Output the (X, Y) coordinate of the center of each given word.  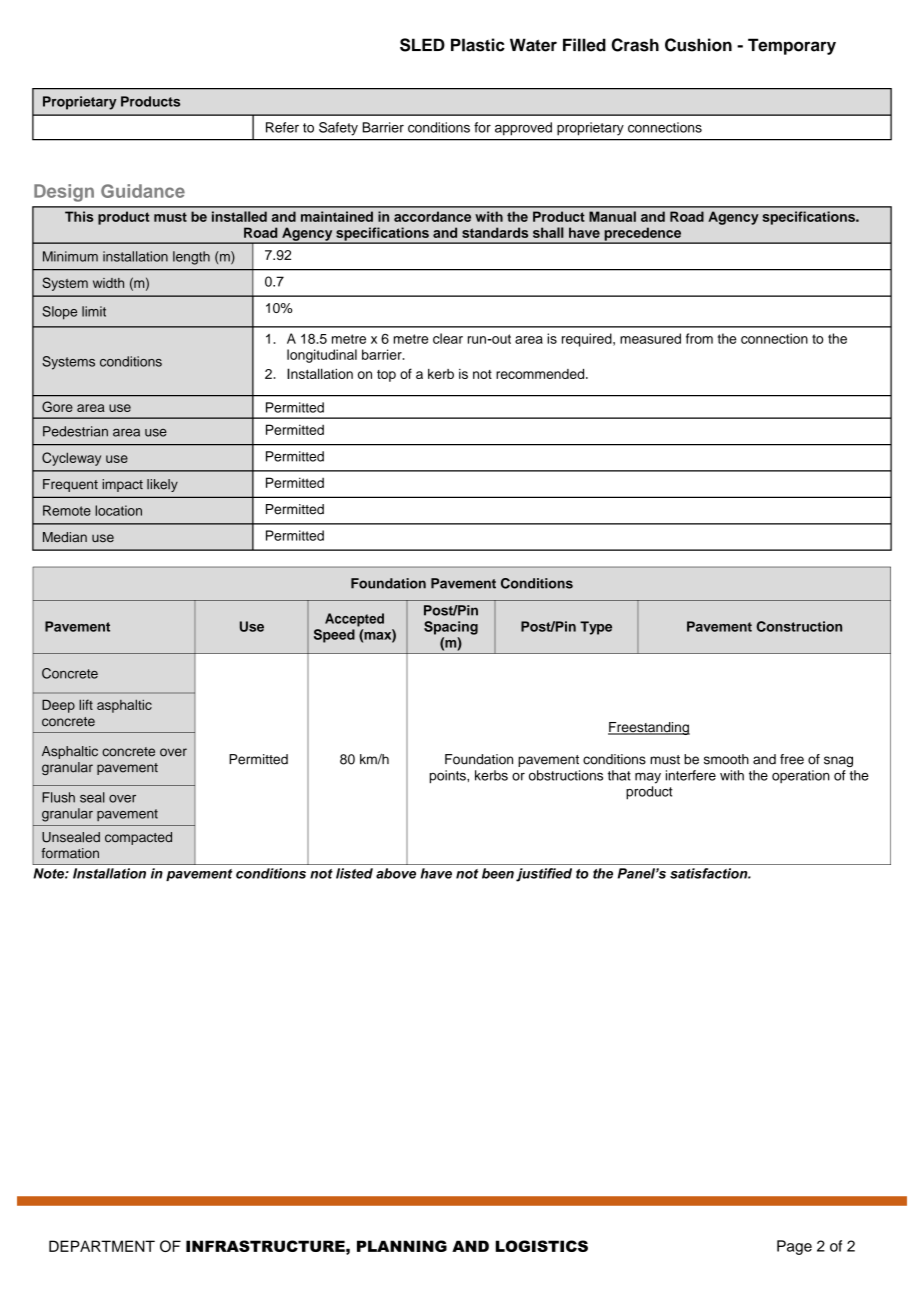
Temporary (792, 46)
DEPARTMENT (102, 1246)
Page (794, 1247)
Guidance (143, 191)
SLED (422, 45)
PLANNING (402, 1246)
